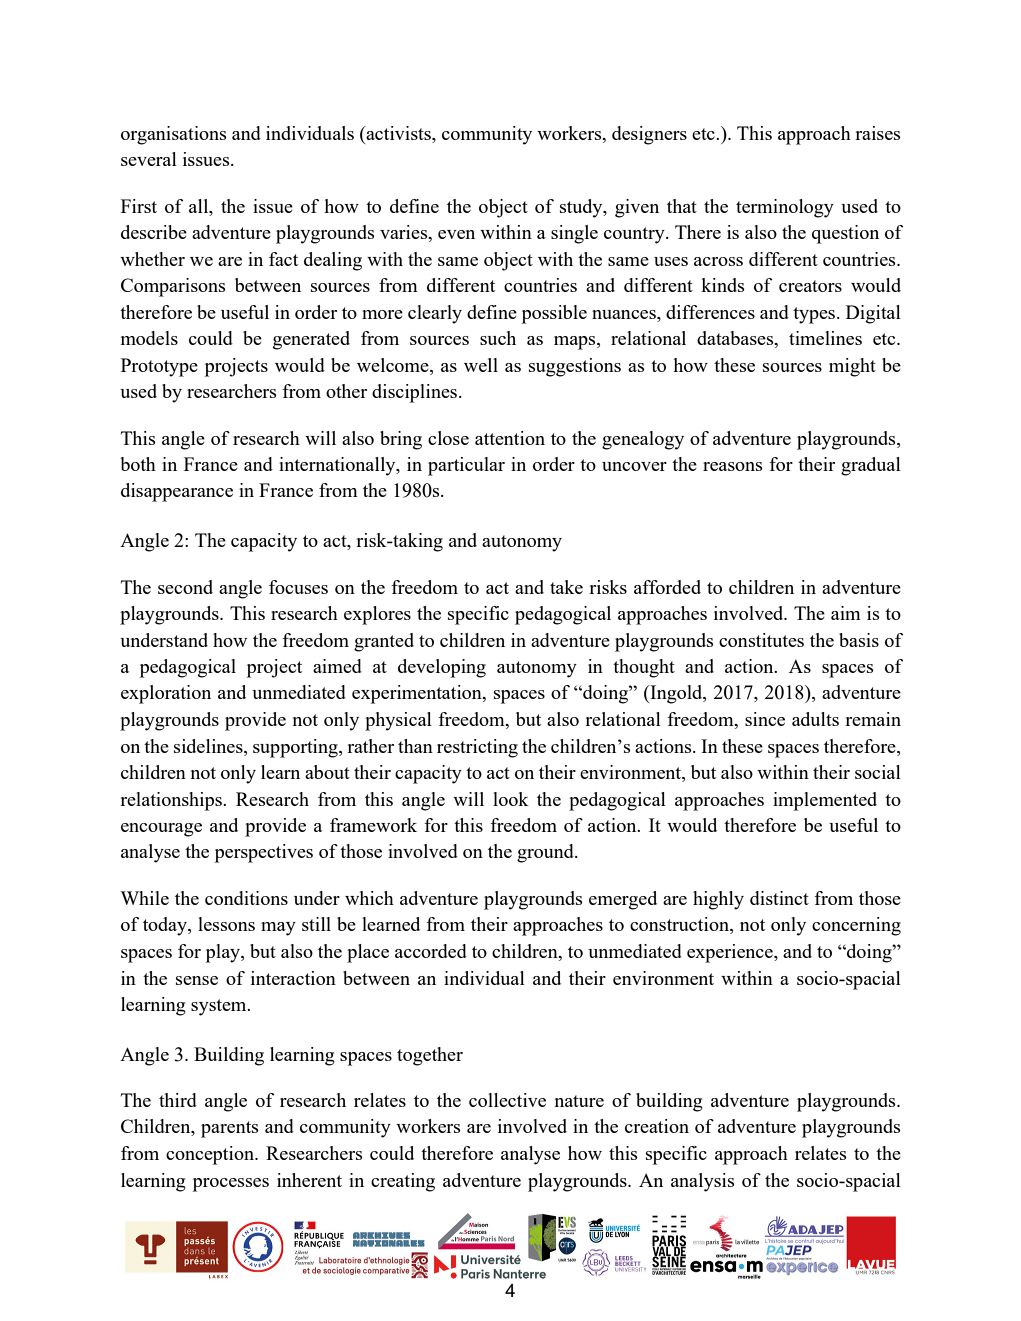 Image resolution: width=1021 pixels, height=1321 pixels. Describe the element at coordinates (173, 135) in the screenshot. I see `organisations` at that location.
